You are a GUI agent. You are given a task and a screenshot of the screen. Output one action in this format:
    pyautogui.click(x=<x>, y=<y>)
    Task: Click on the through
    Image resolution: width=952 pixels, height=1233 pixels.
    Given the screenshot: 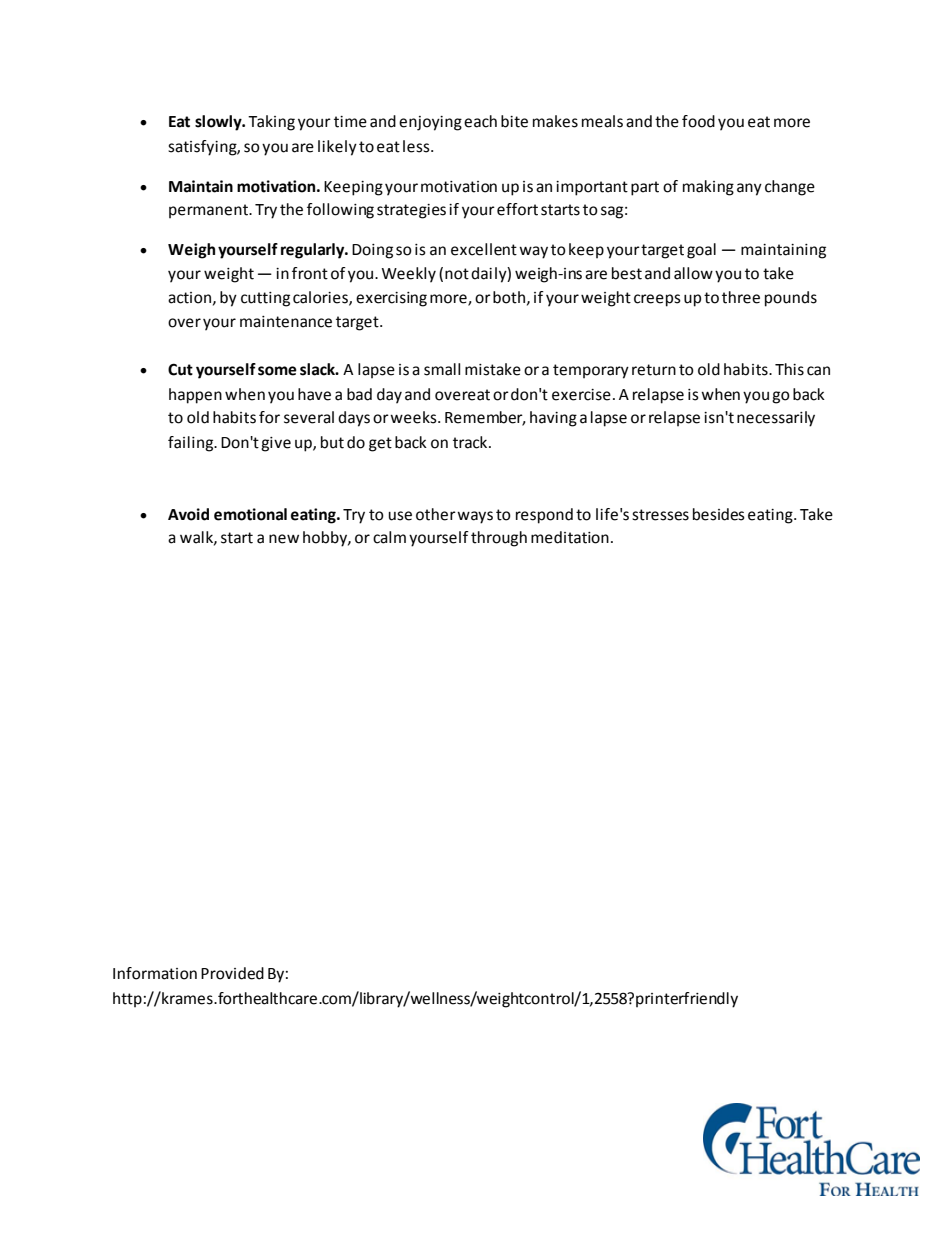 What is the action you would take?
    pyautogui.click(x=499, y=539)
